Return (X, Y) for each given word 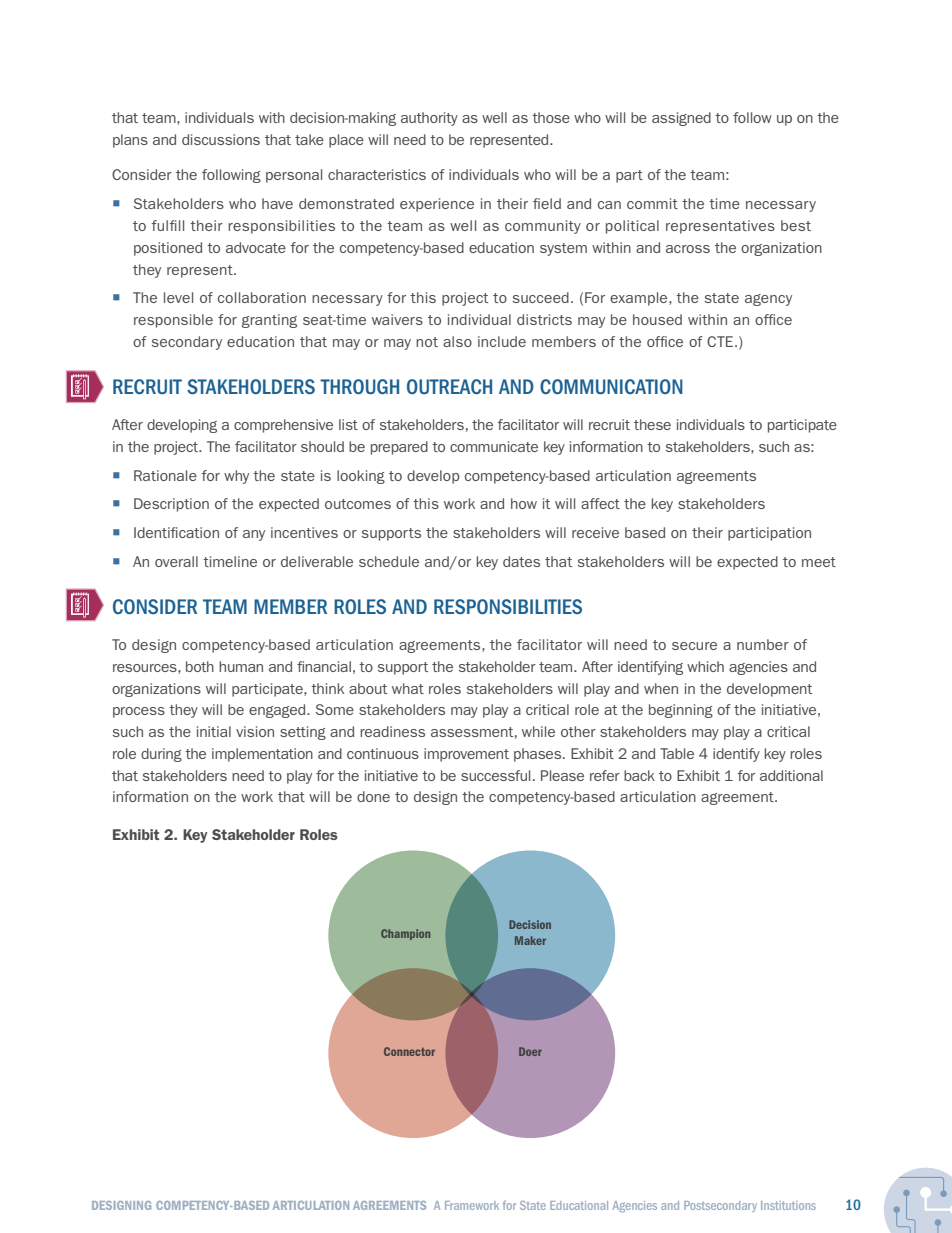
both (200, 666)
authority (429, 119)
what (408, 688)
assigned (681, 119)
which (705, 666)
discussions (221, 139)
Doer (530, 1051)
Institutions (788, 1205)
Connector (409, 1051)
